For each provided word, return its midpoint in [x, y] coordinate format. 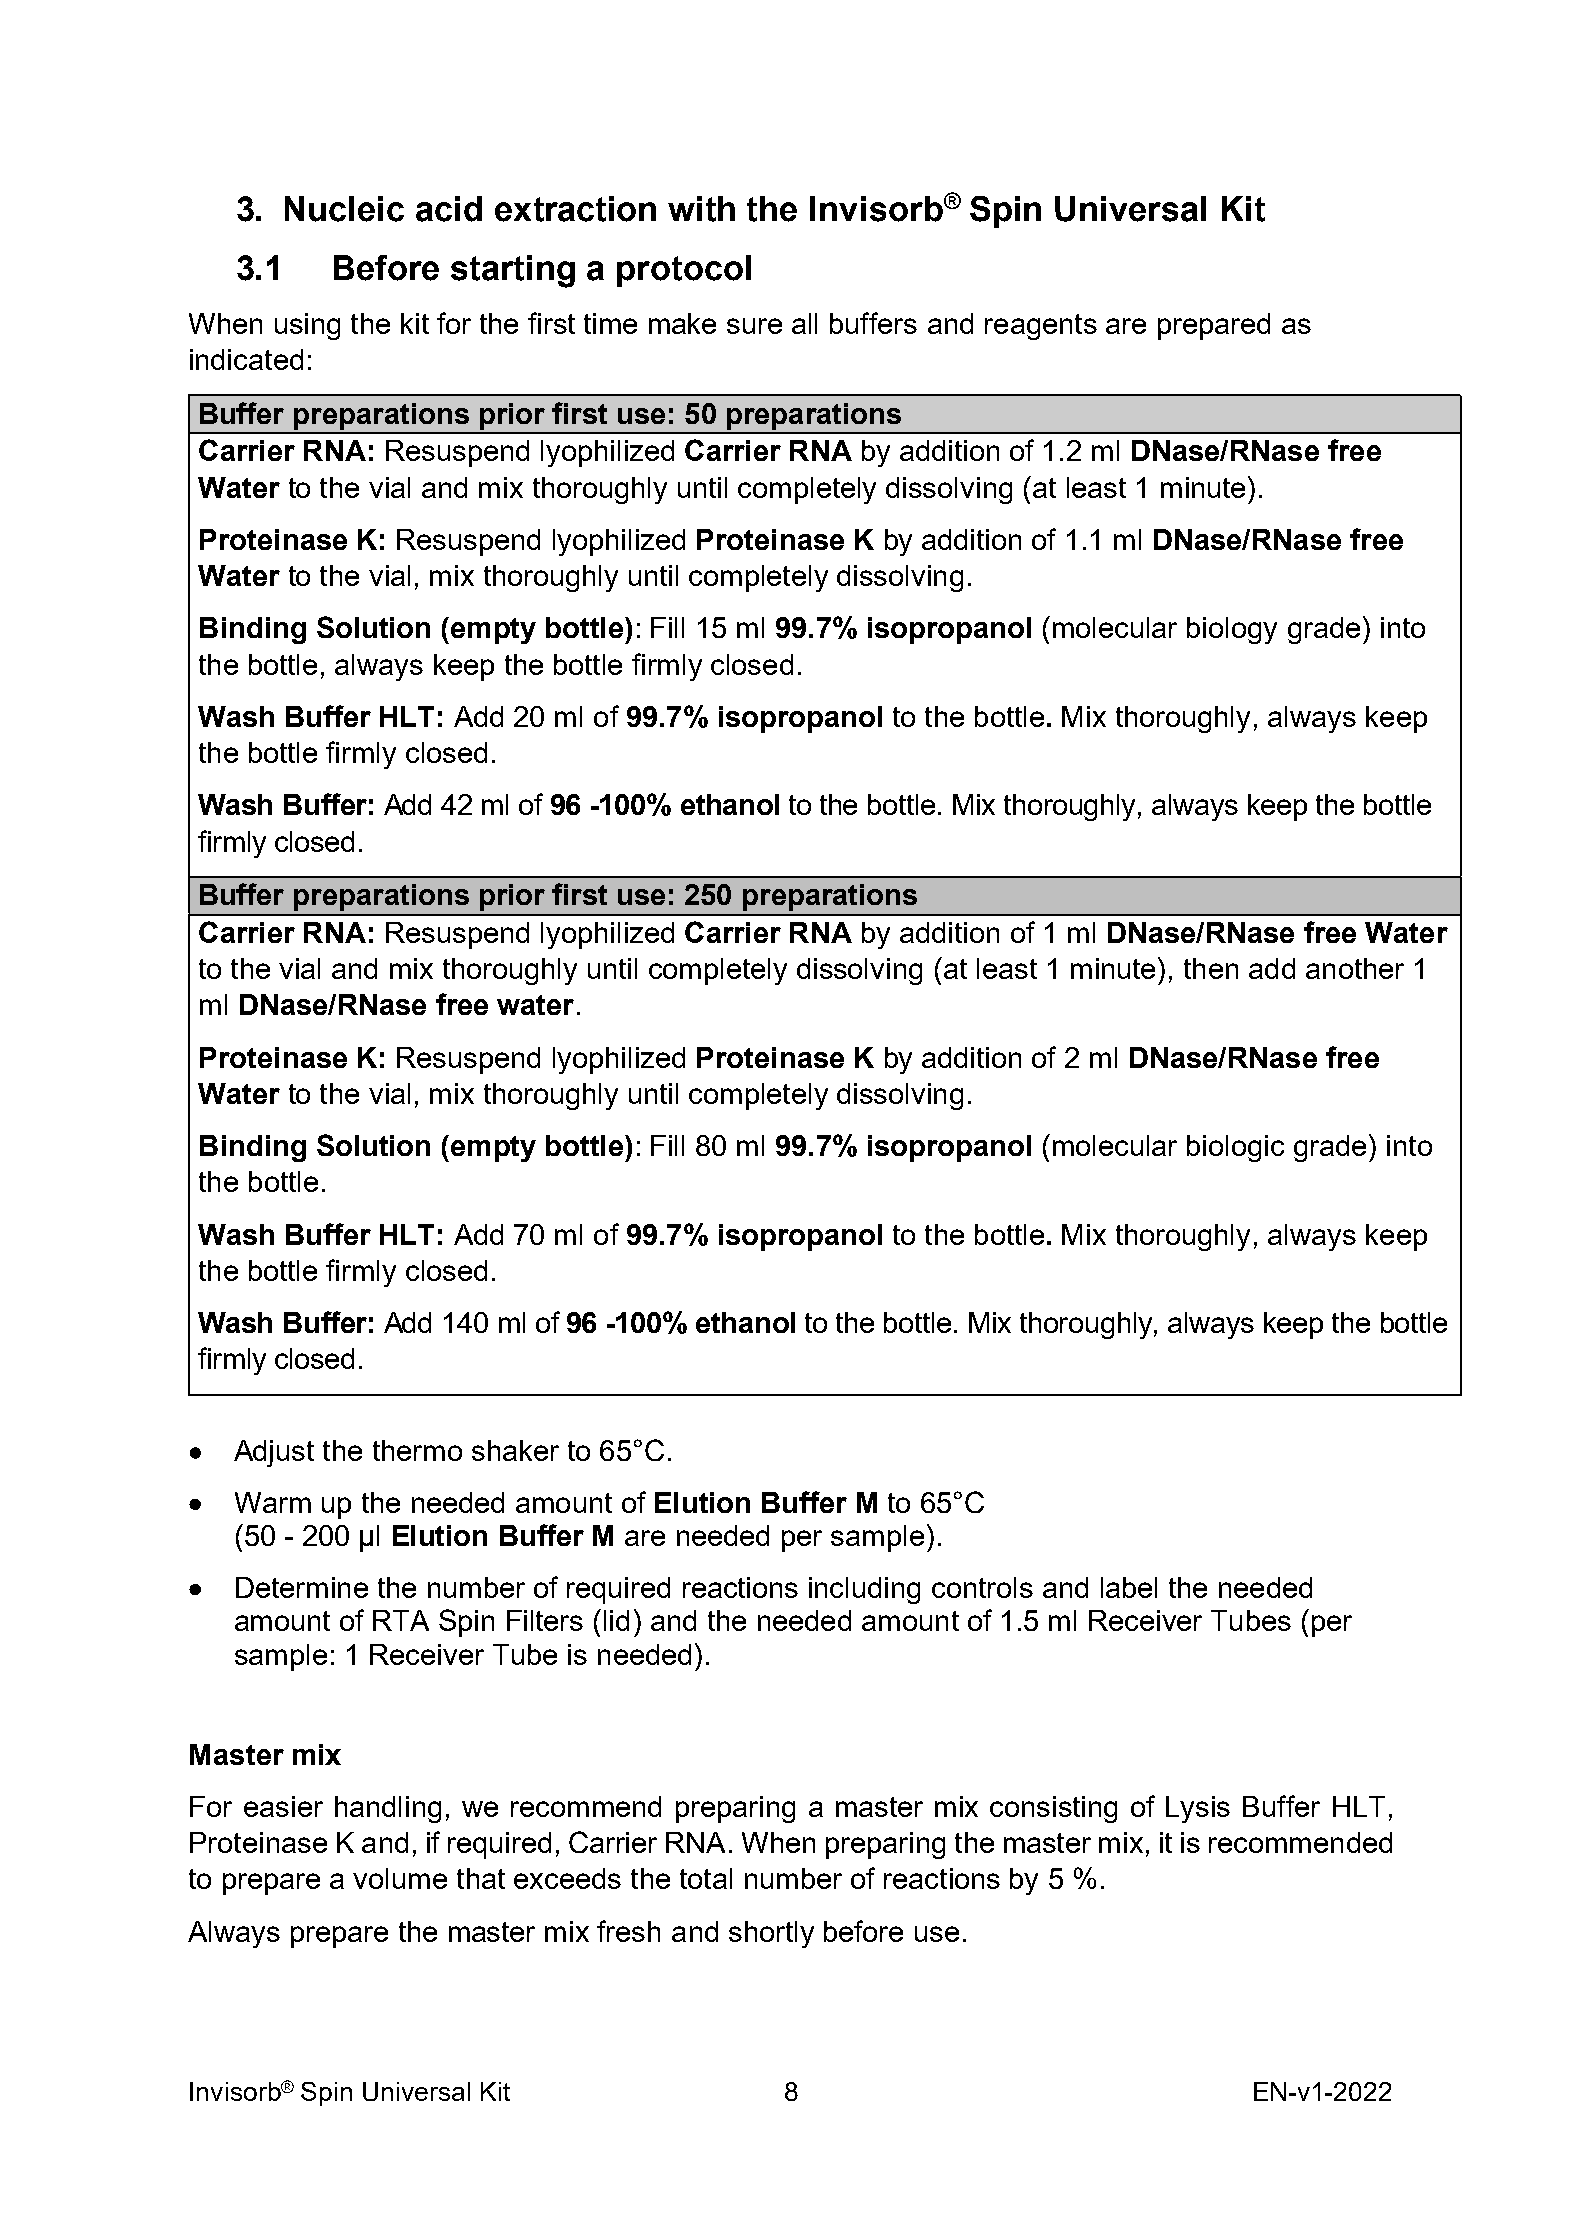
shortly [771, 1934]
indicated [246, 359]
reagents [1041, 327]
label [1129, 1587]
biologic [1235, 1148]
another [1355, 968]
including [864, 1590]
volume [400, 1878]
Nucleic [344, 209]
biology [1232, 630]
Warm [273, 1502]
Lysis [1198, 1809]
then [1211, 968]
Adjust [274, 1453]
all [804, 323]
